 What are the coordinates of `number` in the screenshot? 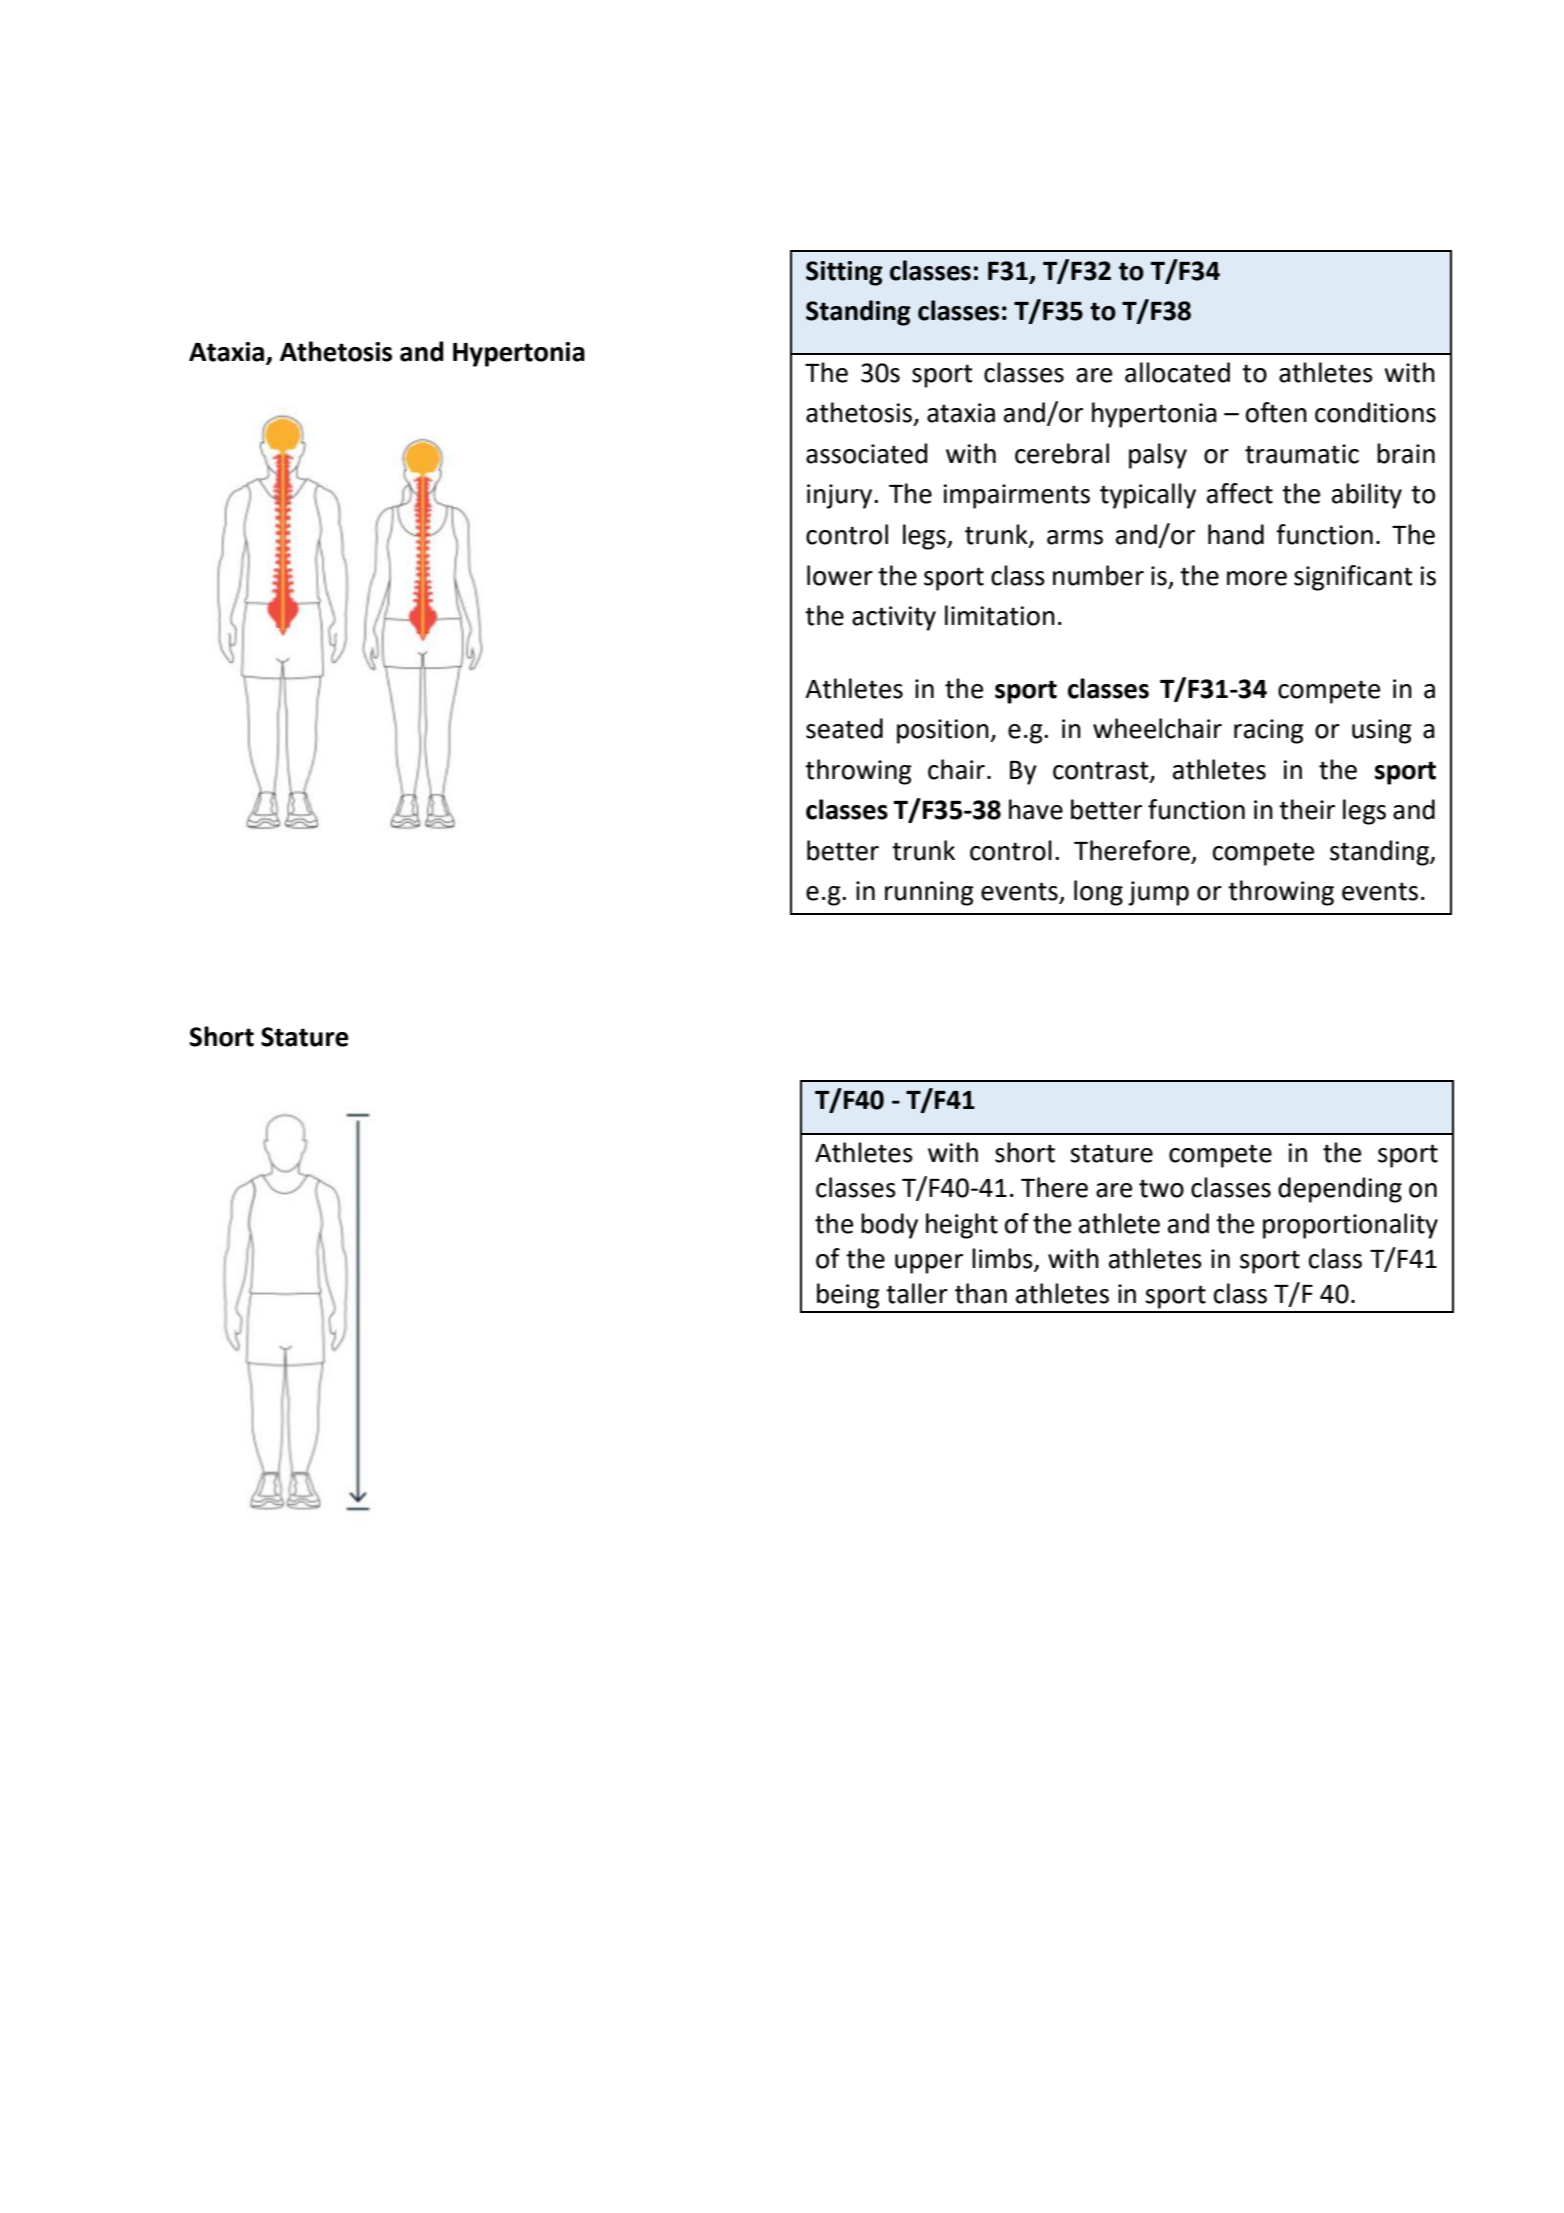 It's located at (1098, 575).
